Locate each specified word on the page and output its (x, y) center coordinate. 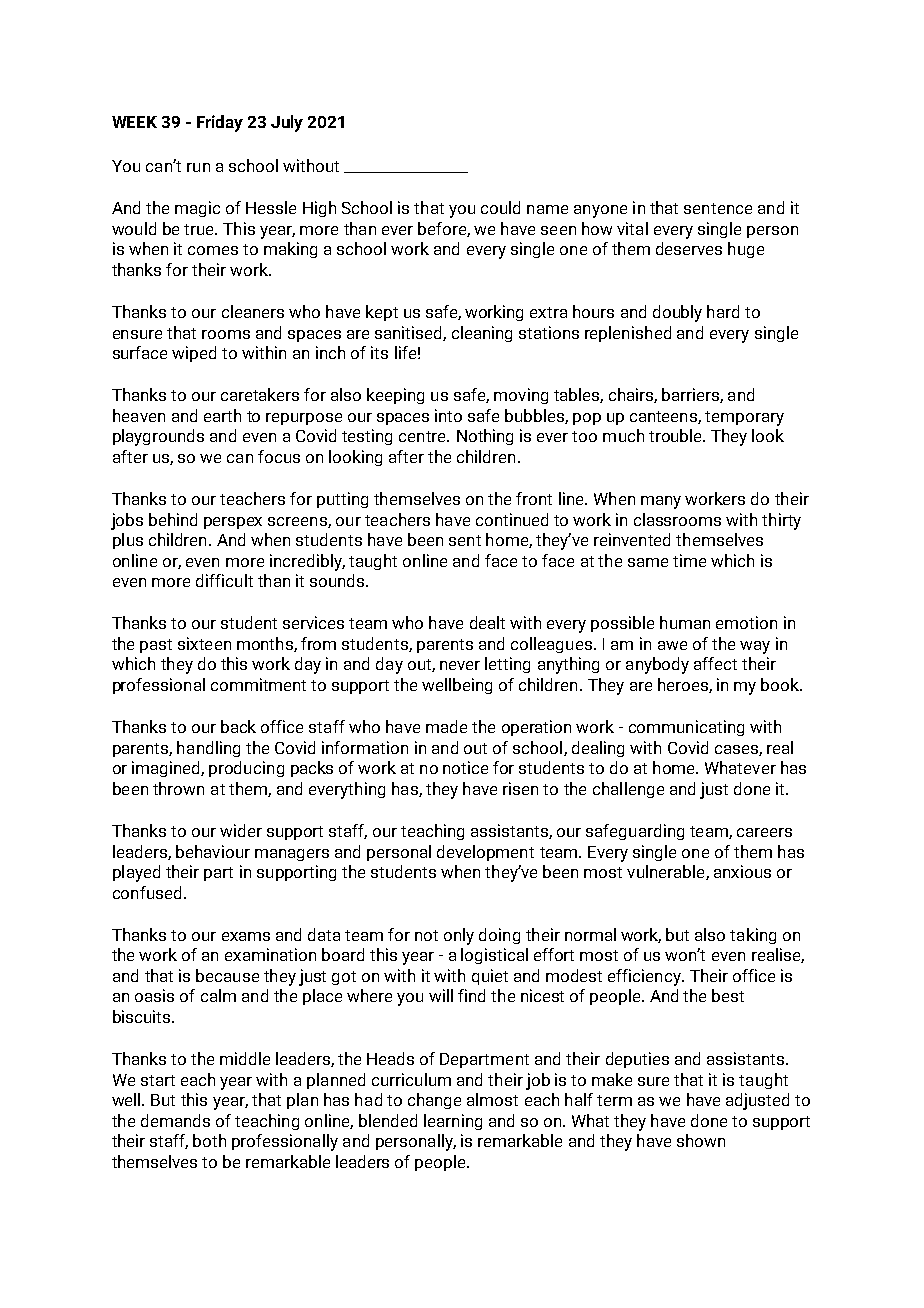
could (500, 207)
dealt (487, 622)
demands (175, 1120)
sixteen (204, 643)
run (198, 167)
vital (632, 228)
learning (453, 1122)
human (685, 622)
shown (701, 1140)
